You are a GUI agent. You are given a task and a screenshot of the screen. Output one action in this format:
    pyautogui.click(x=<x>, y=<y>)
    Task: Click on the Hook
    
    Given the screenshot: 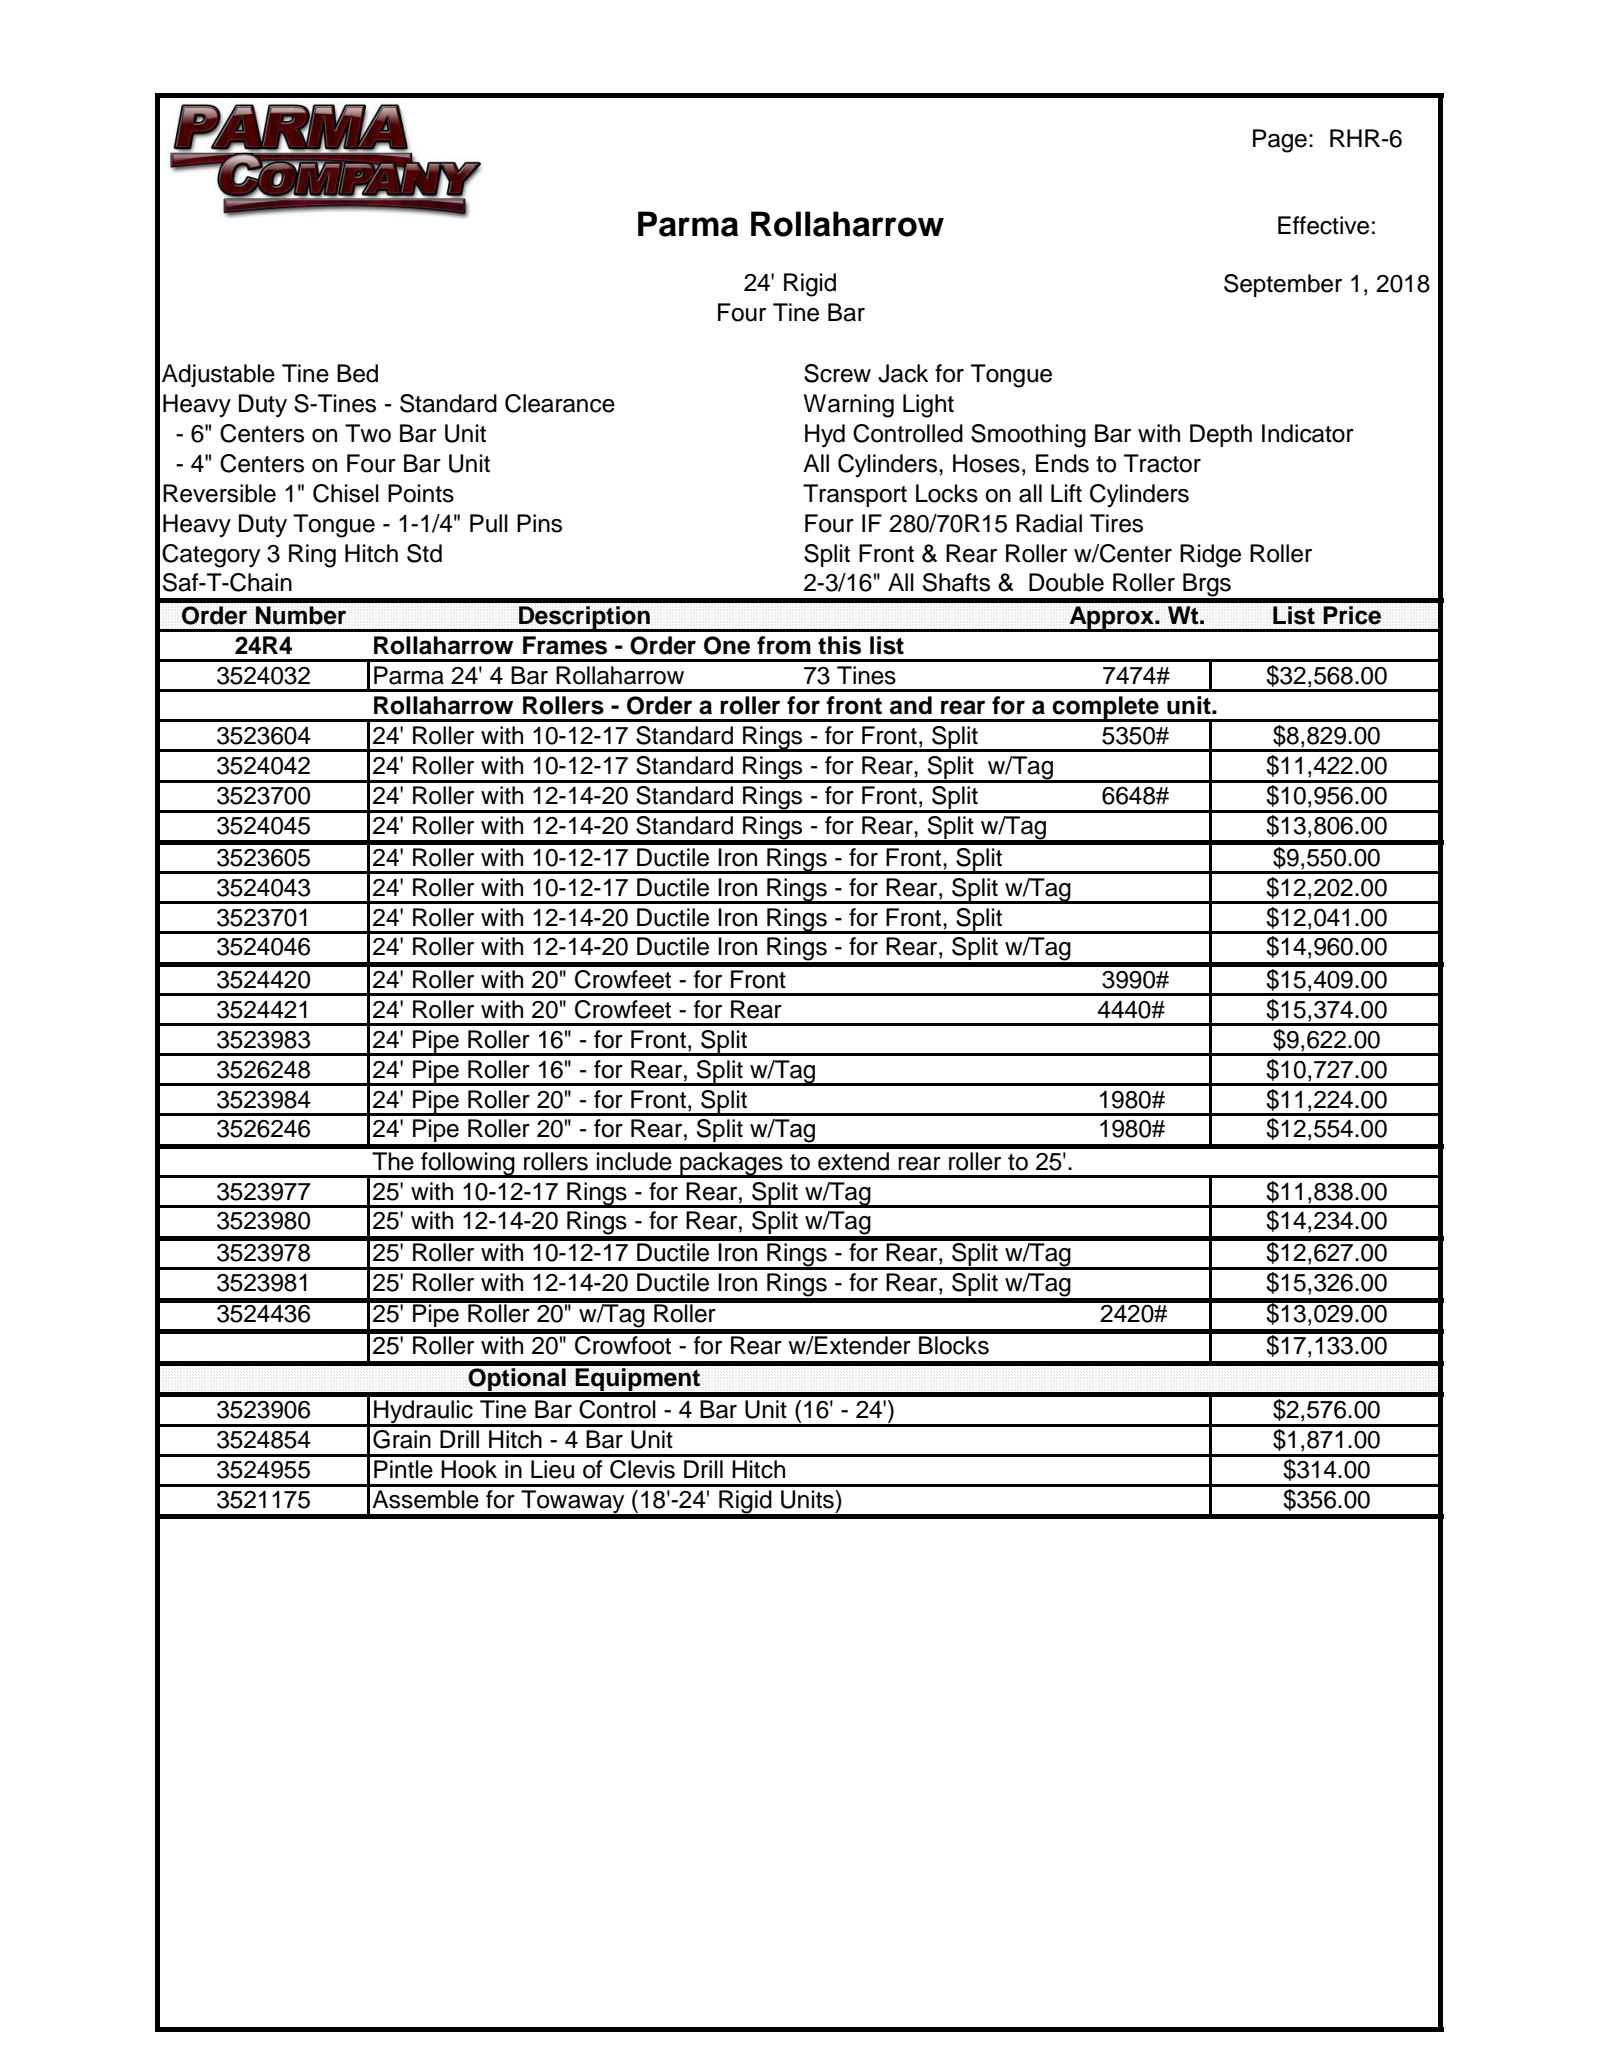 What is the action you would take?
    pyautogui.click(x=469, y=1469)
